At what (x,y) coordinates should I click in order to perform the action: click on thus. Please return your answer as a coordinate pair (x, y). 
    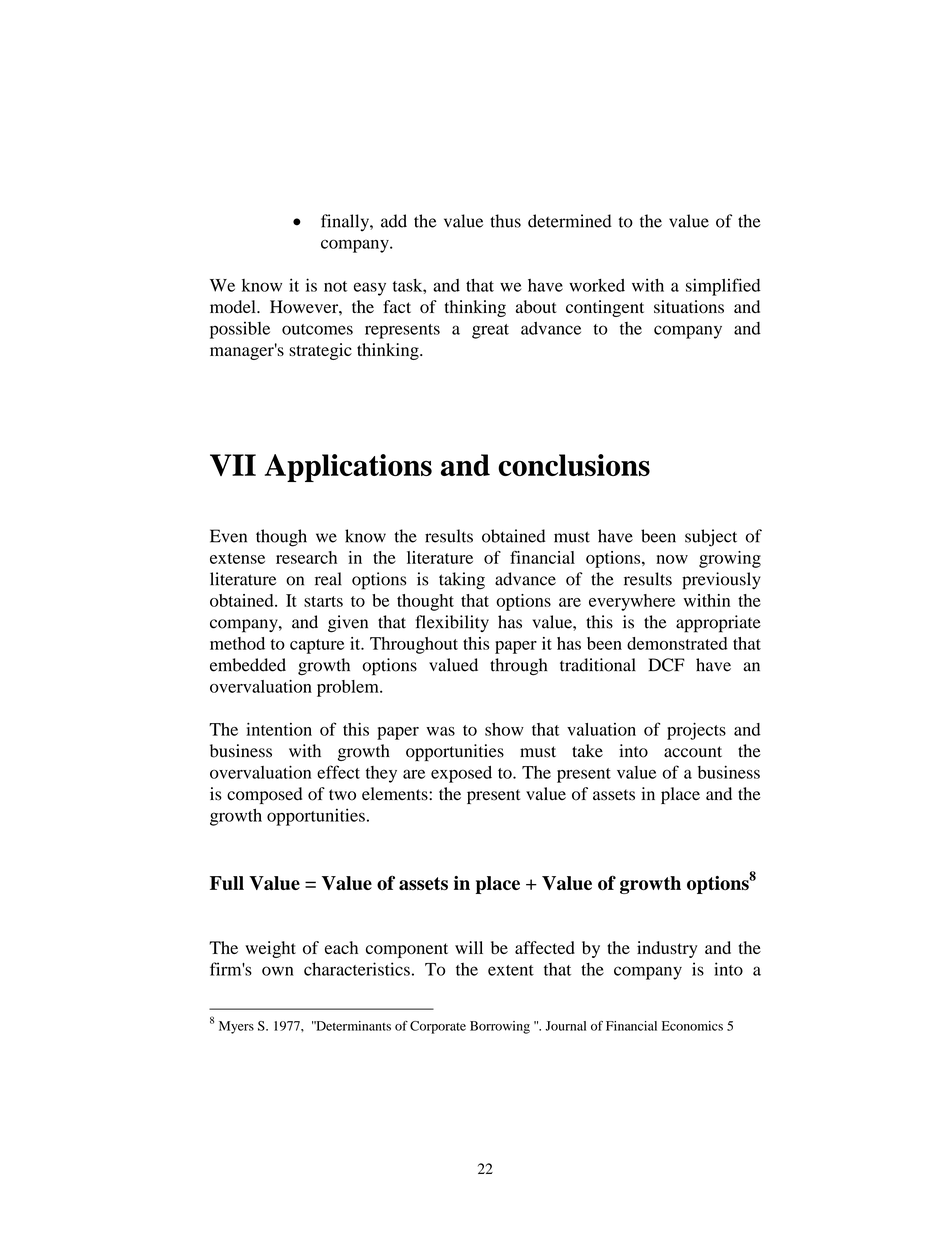
    Looking at the image, I should click on (505, 221).
